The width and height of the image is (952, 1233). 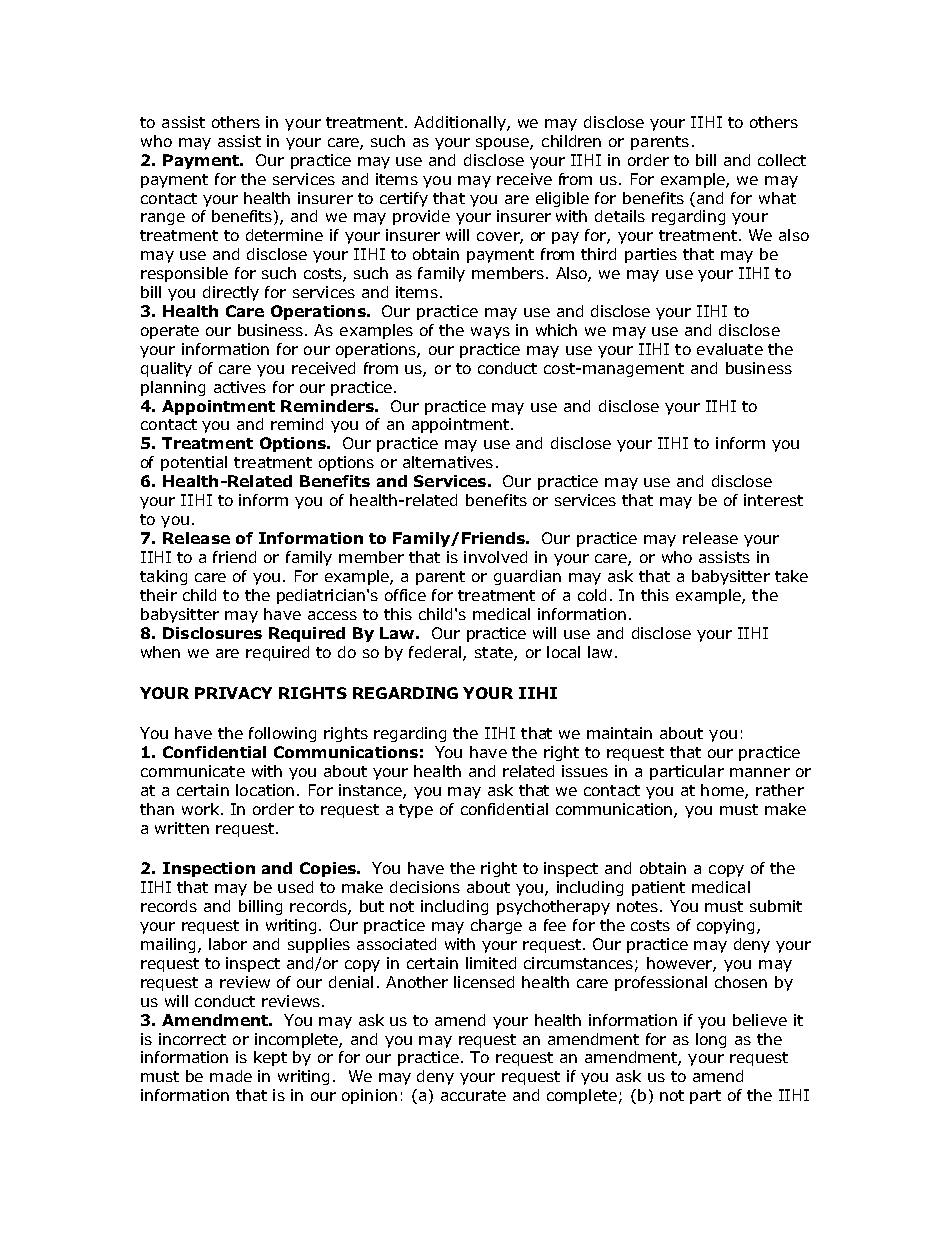 I want to click on accurate, so click(x=473, y=1095).
